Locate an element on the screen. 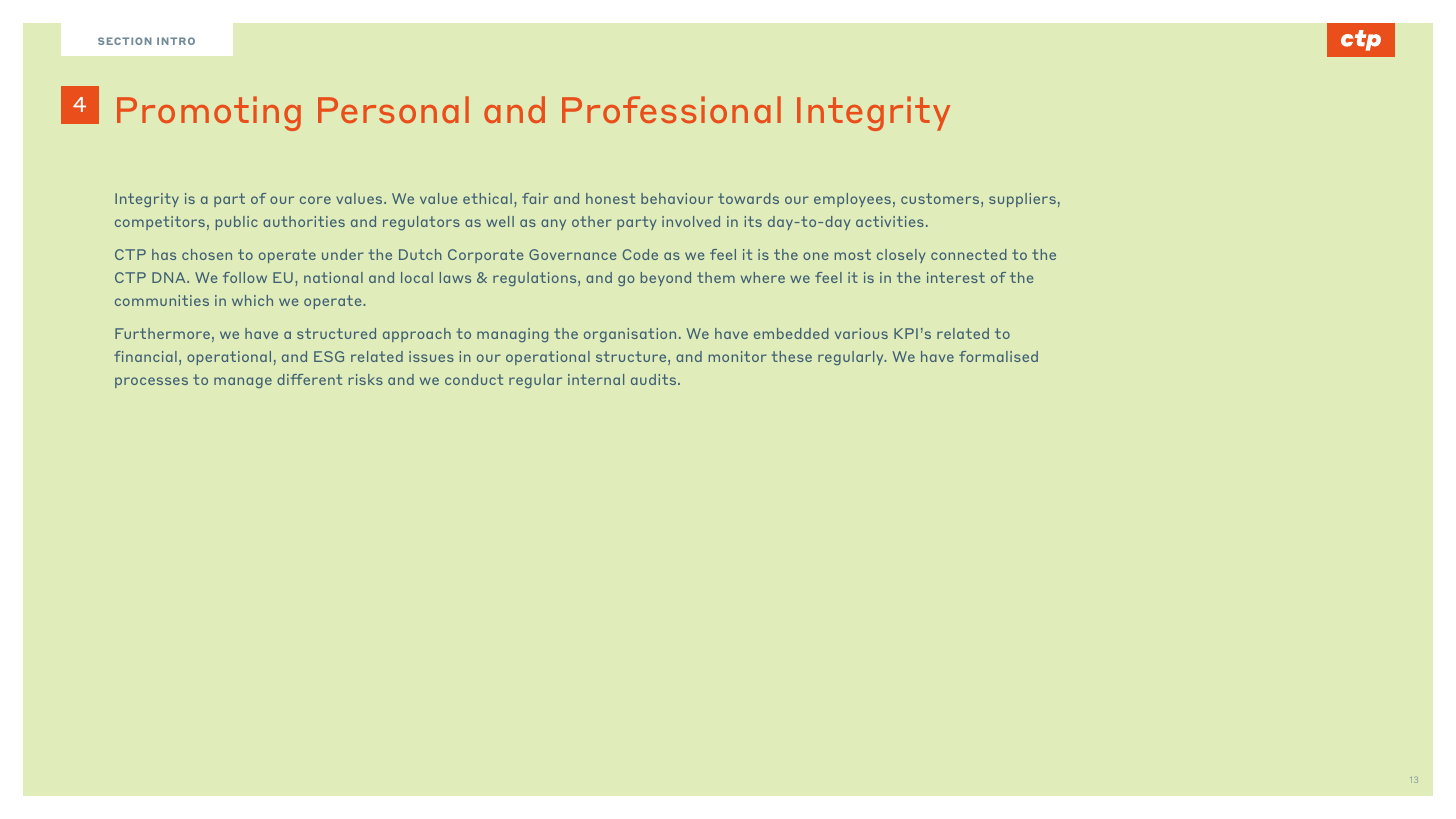 The height and width of the screenshot is (819, 1456). Personal is located at coordinates (393, 110).
